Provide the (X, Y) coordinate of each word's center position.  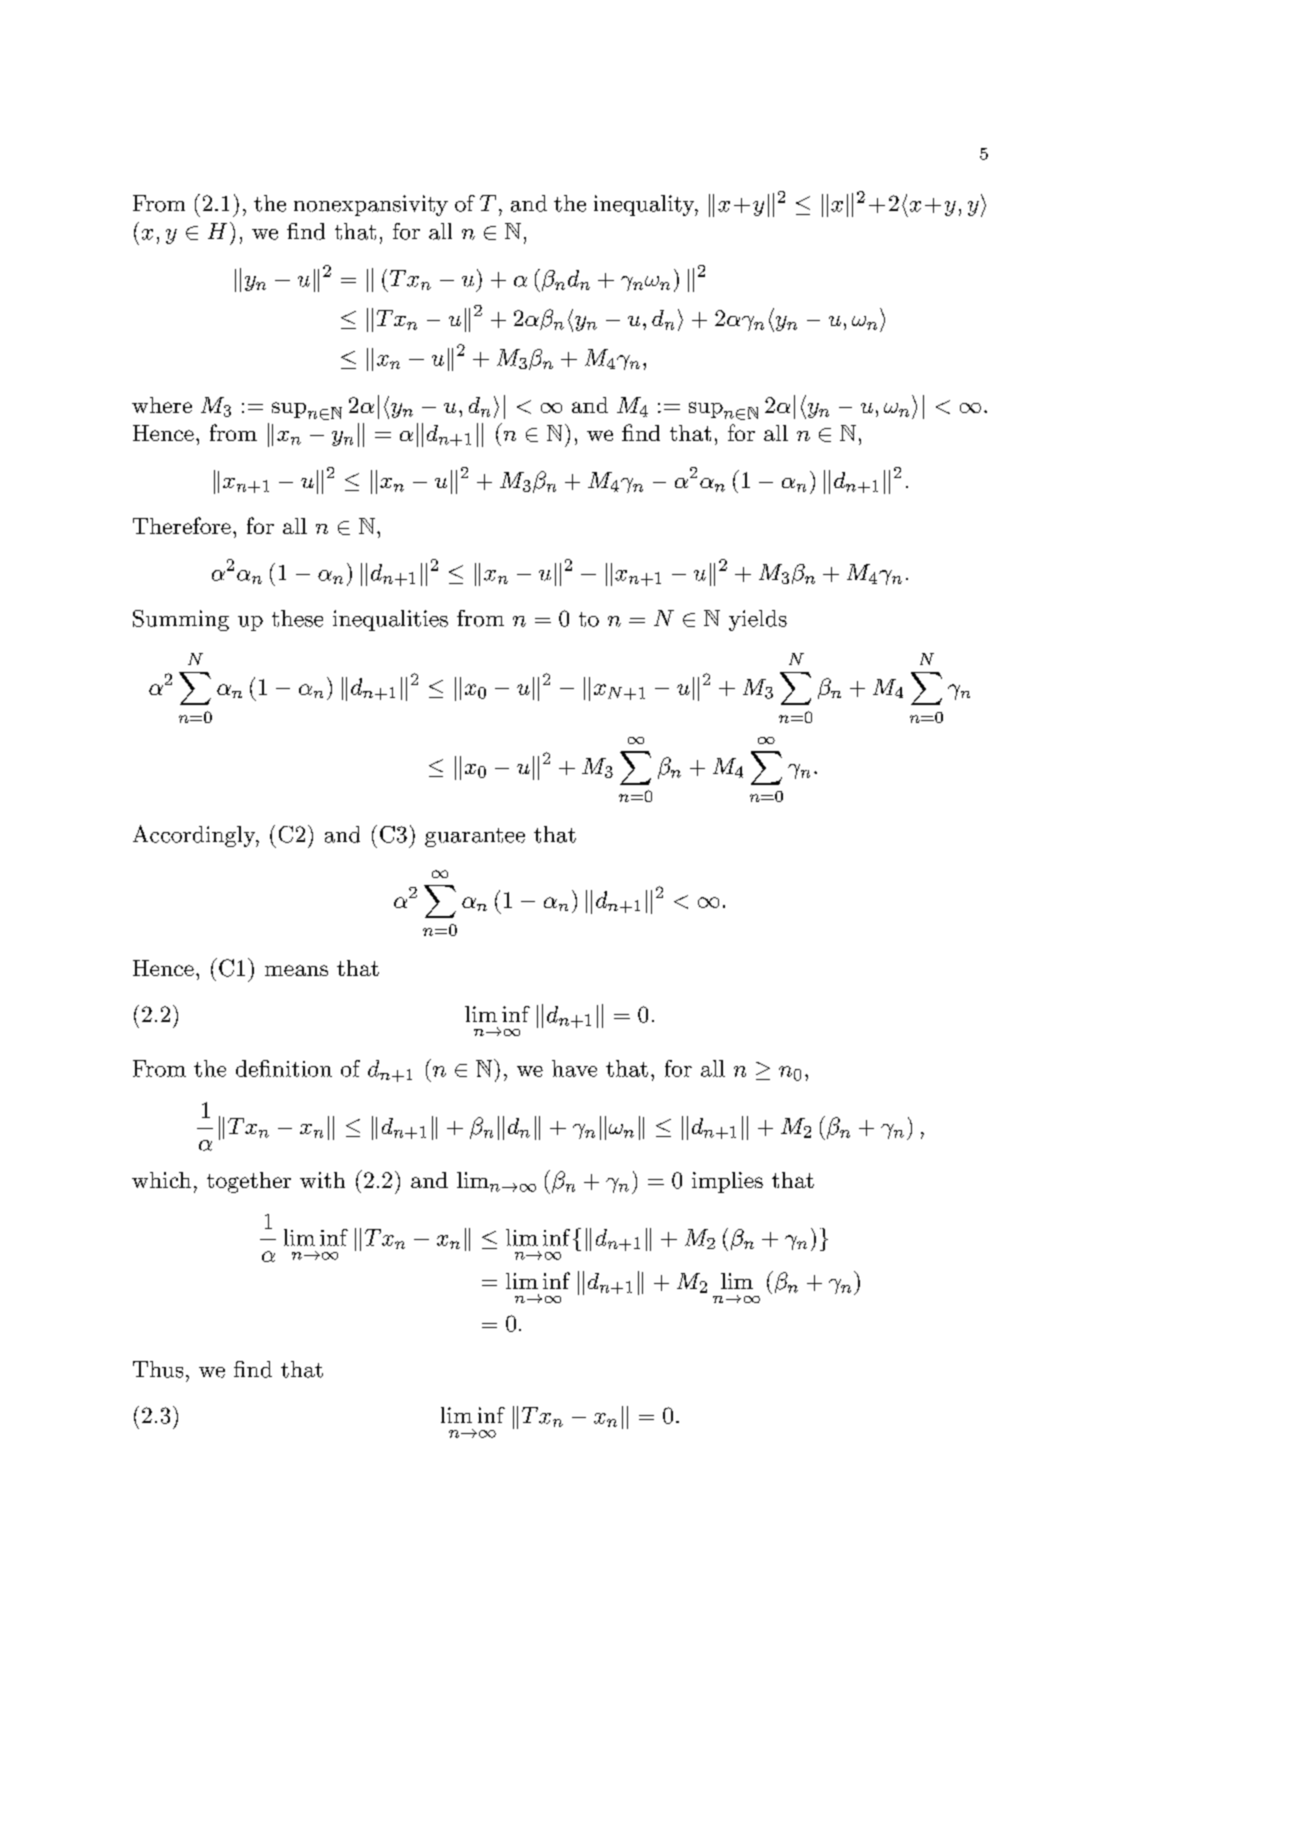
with (322, 1180)
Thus (158, 1369)
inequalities (390, 620)
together (249, 1182)
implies (727, 1182)
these (297, 618)
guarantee (475, 837)
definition (284, 1068)
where (162, 405)
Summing (181, 620)
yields (758, 620)
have (574, 1068)
